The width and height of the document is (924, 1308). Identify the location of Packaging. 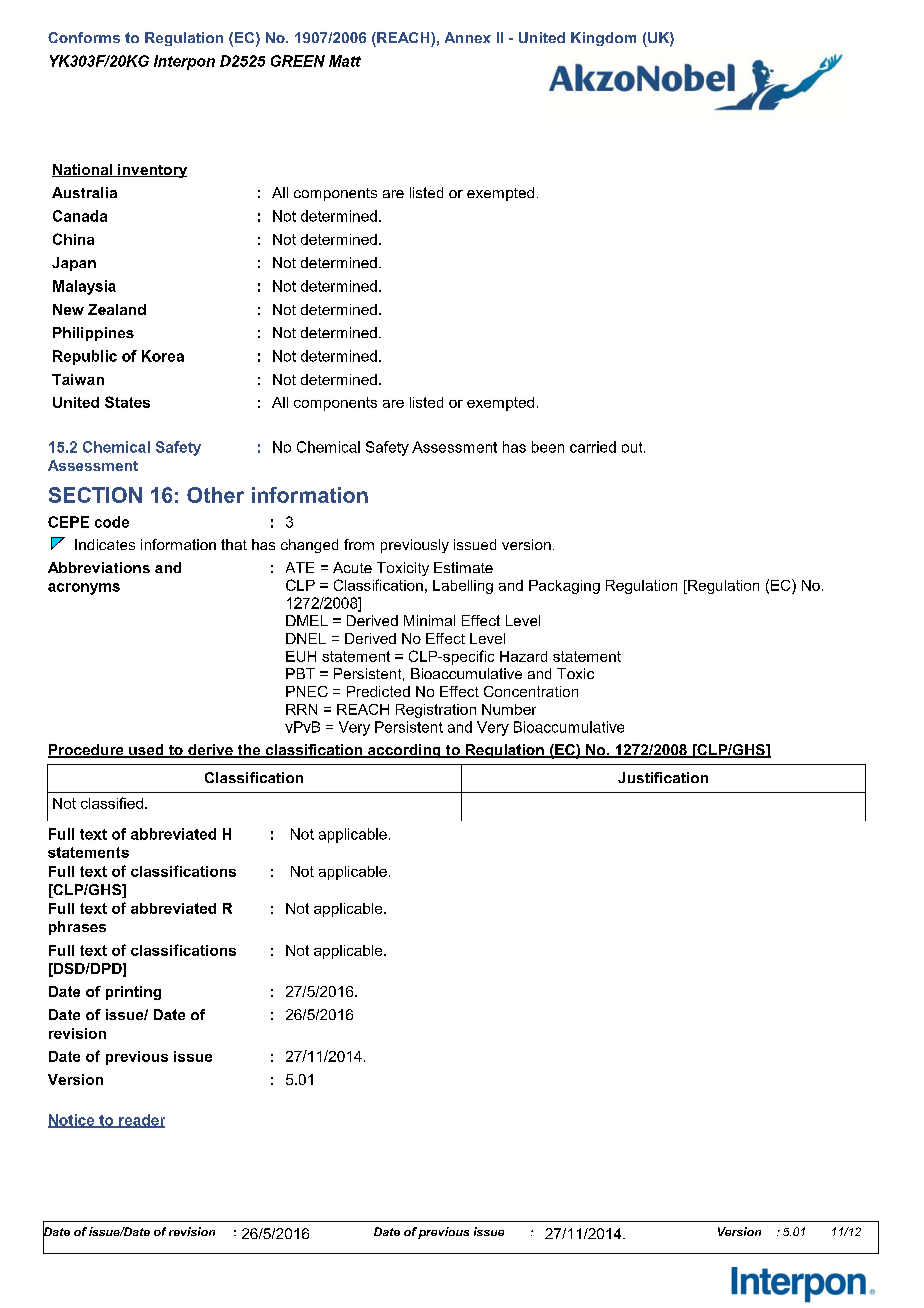
(564, 587).
